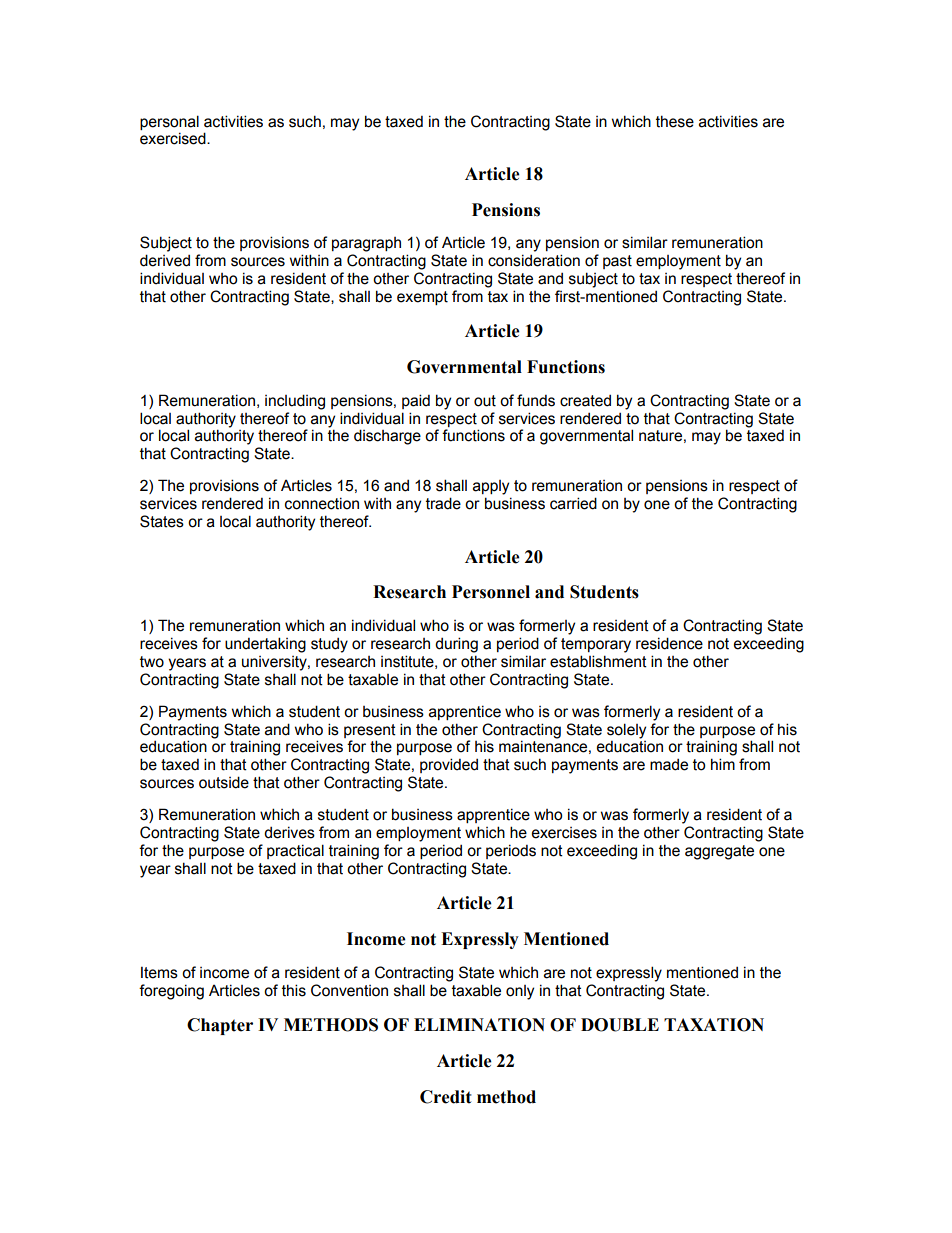 This document has height=1233, width=952. Describe the element at coordinates (265, 645) in the document. I see `undertaking` at that location.
